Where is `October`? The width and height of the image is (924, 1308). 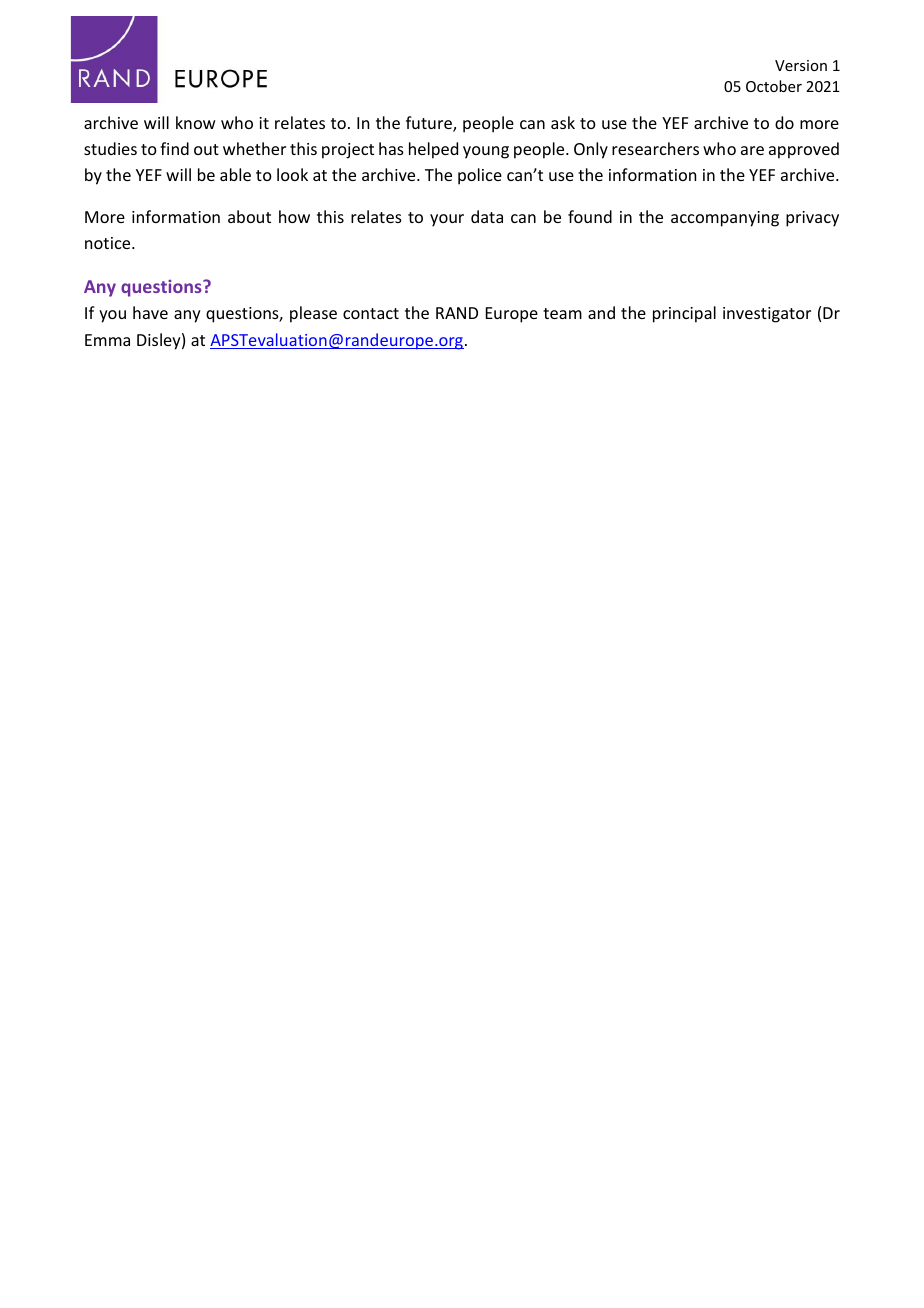 October is located at coordinates (774, 86).
